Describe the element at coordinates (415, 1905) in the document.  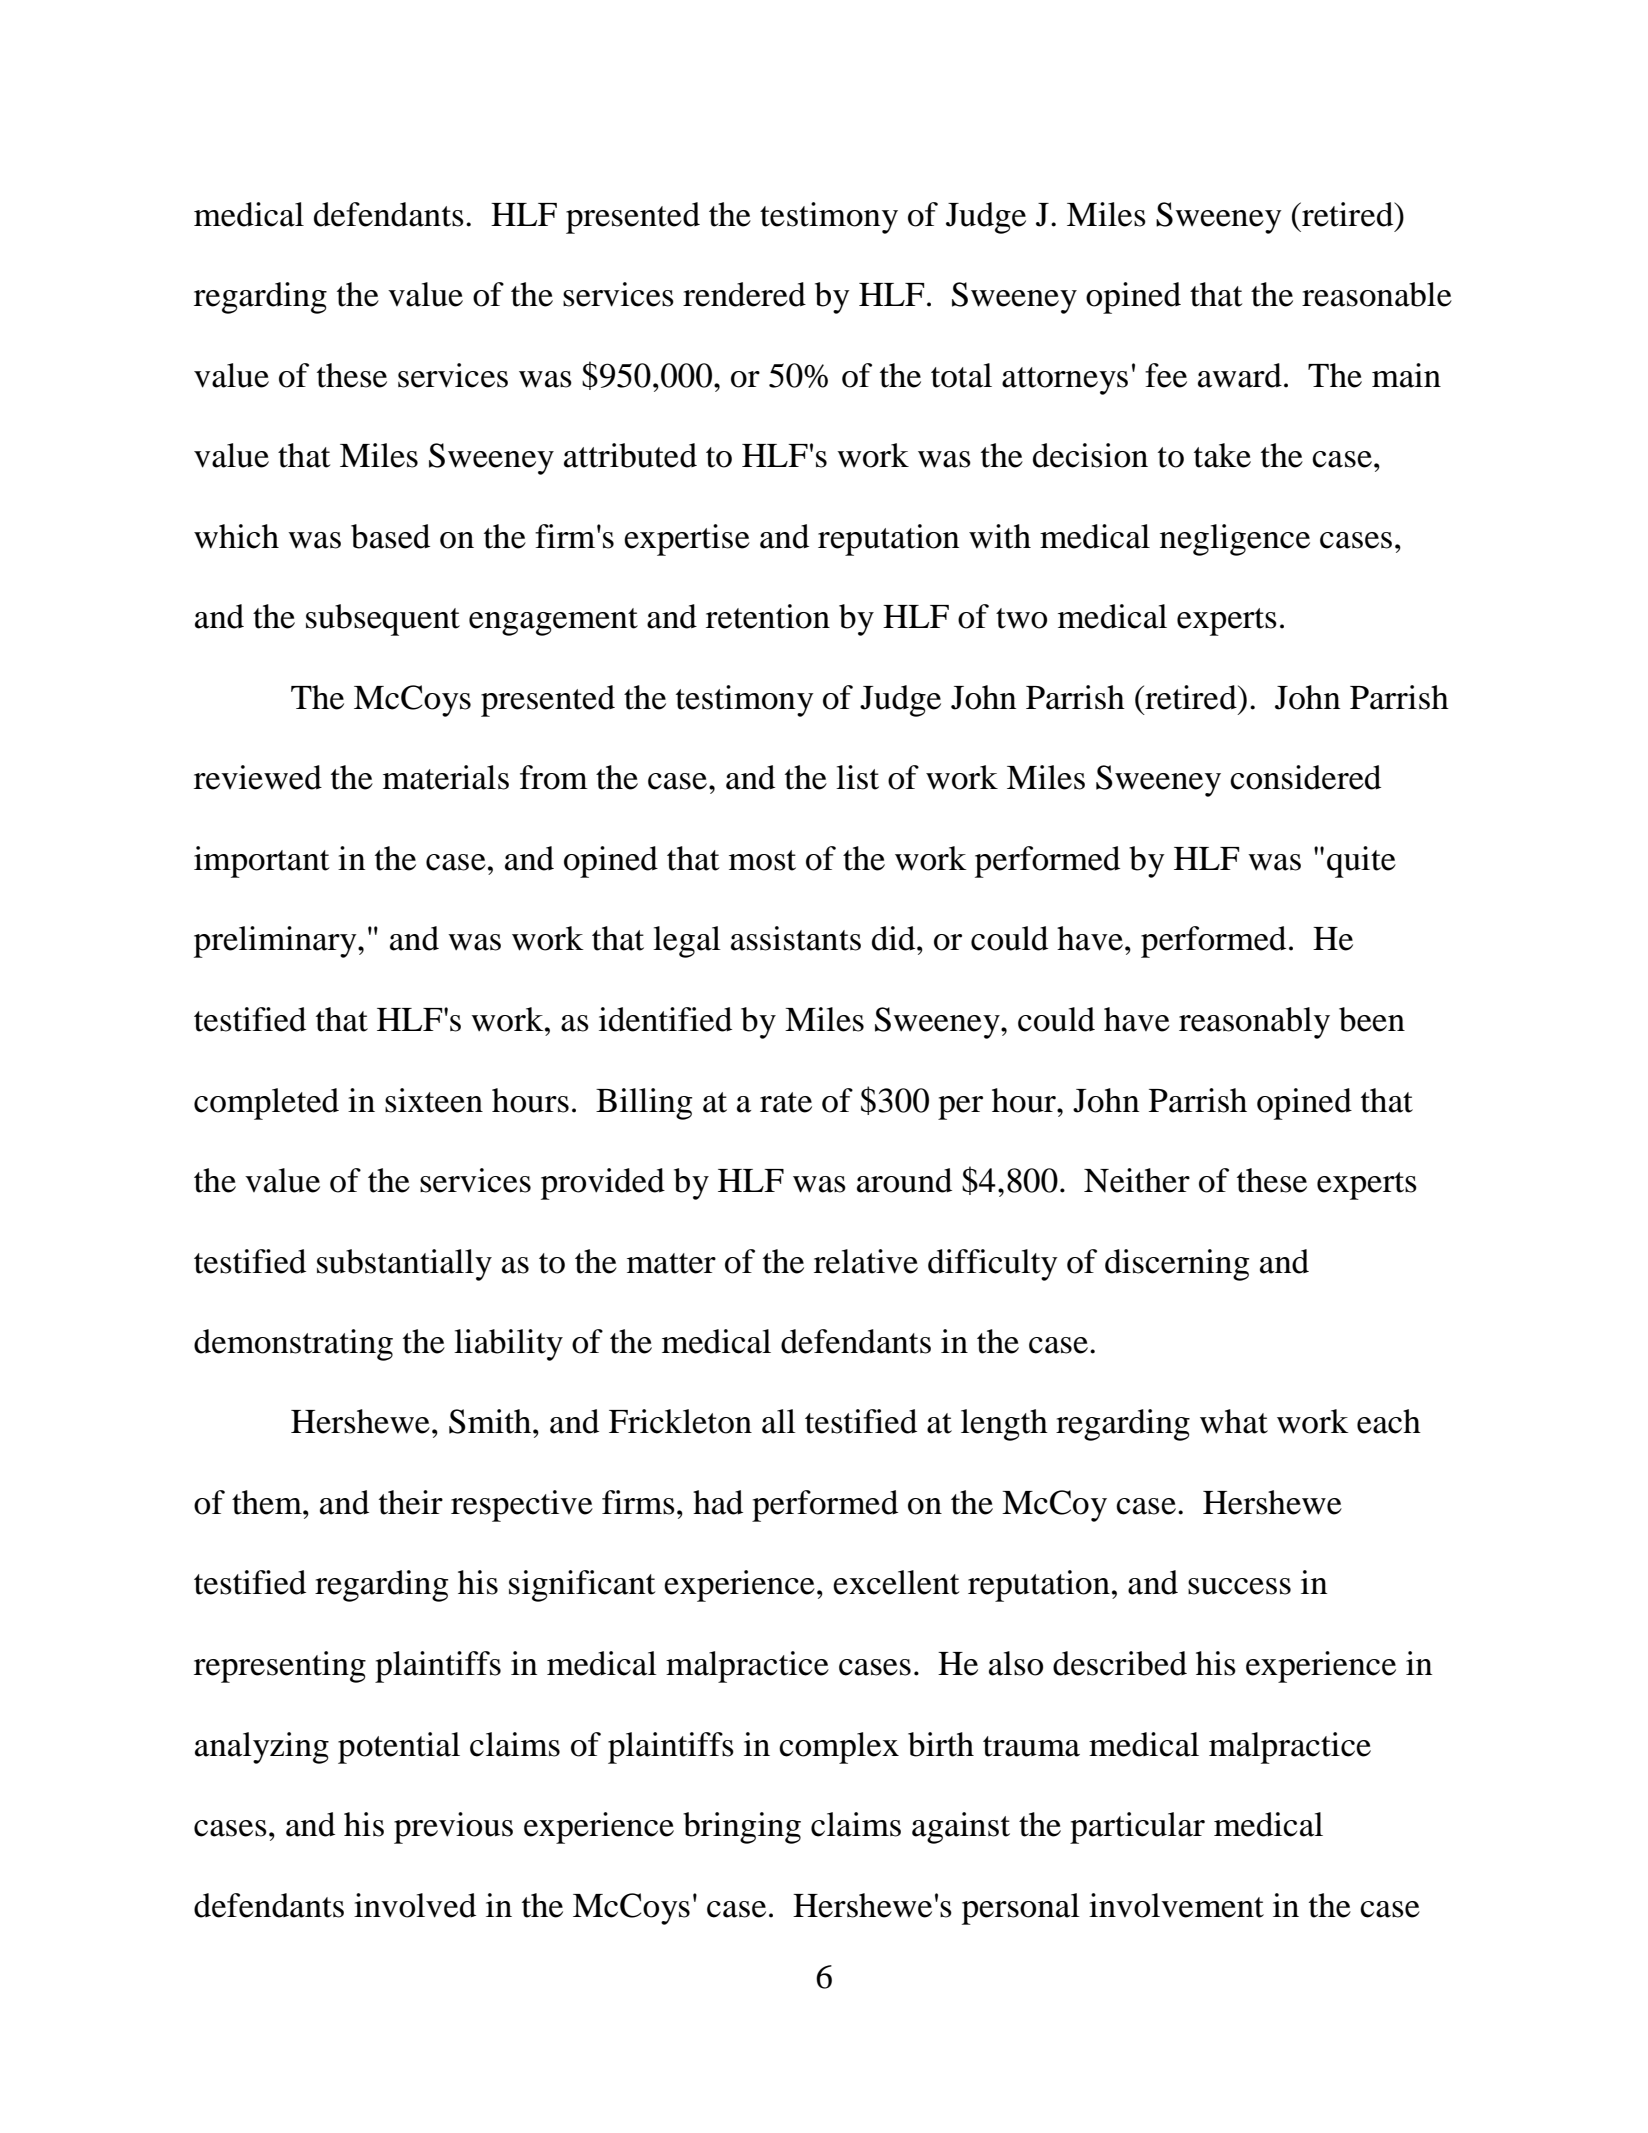
I see `involved` at that location.
